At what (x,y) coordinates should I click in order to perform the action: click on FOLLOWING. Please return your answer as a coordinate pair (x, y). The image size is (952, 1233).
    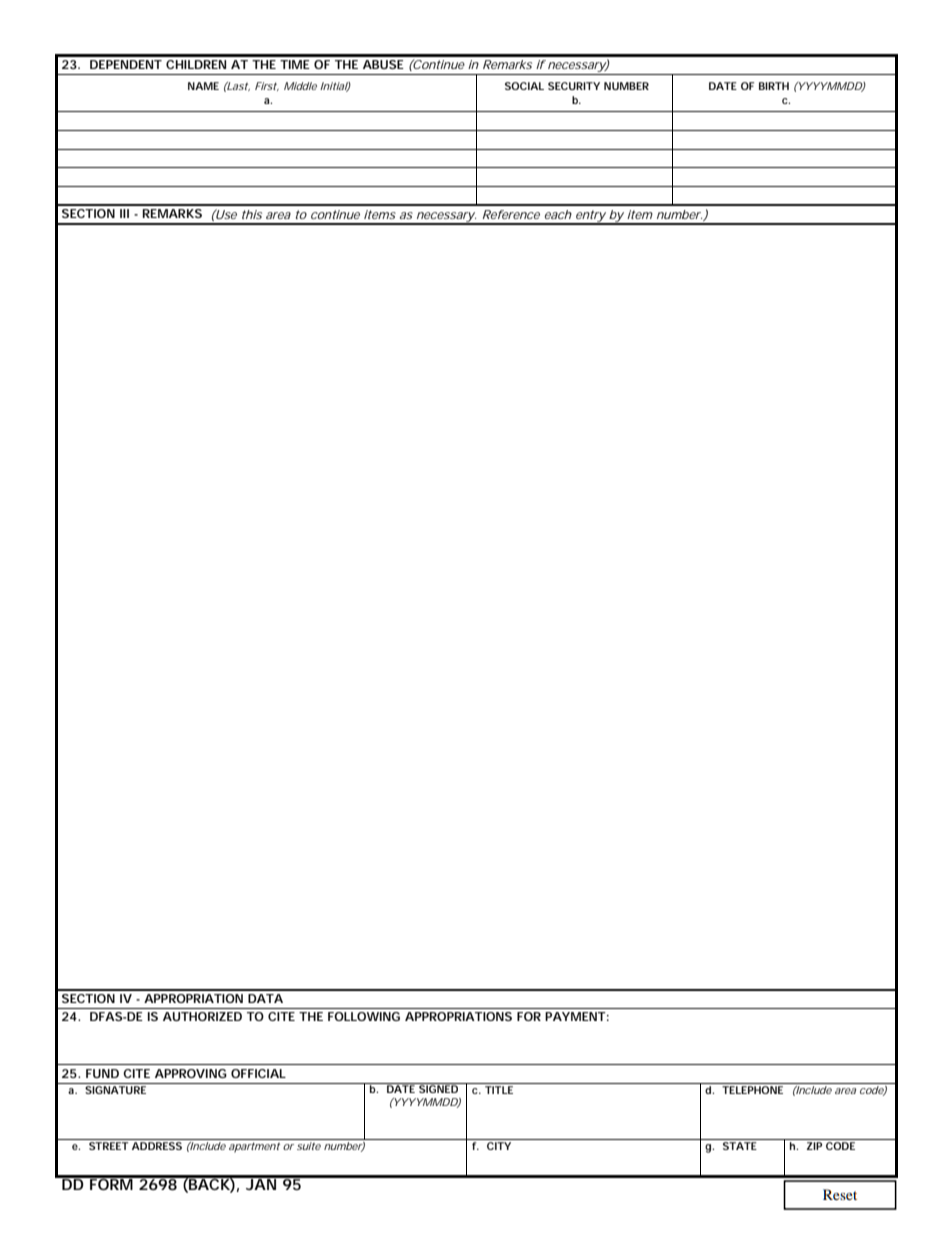
    Looking at the image, I should click on (364, 1016).
